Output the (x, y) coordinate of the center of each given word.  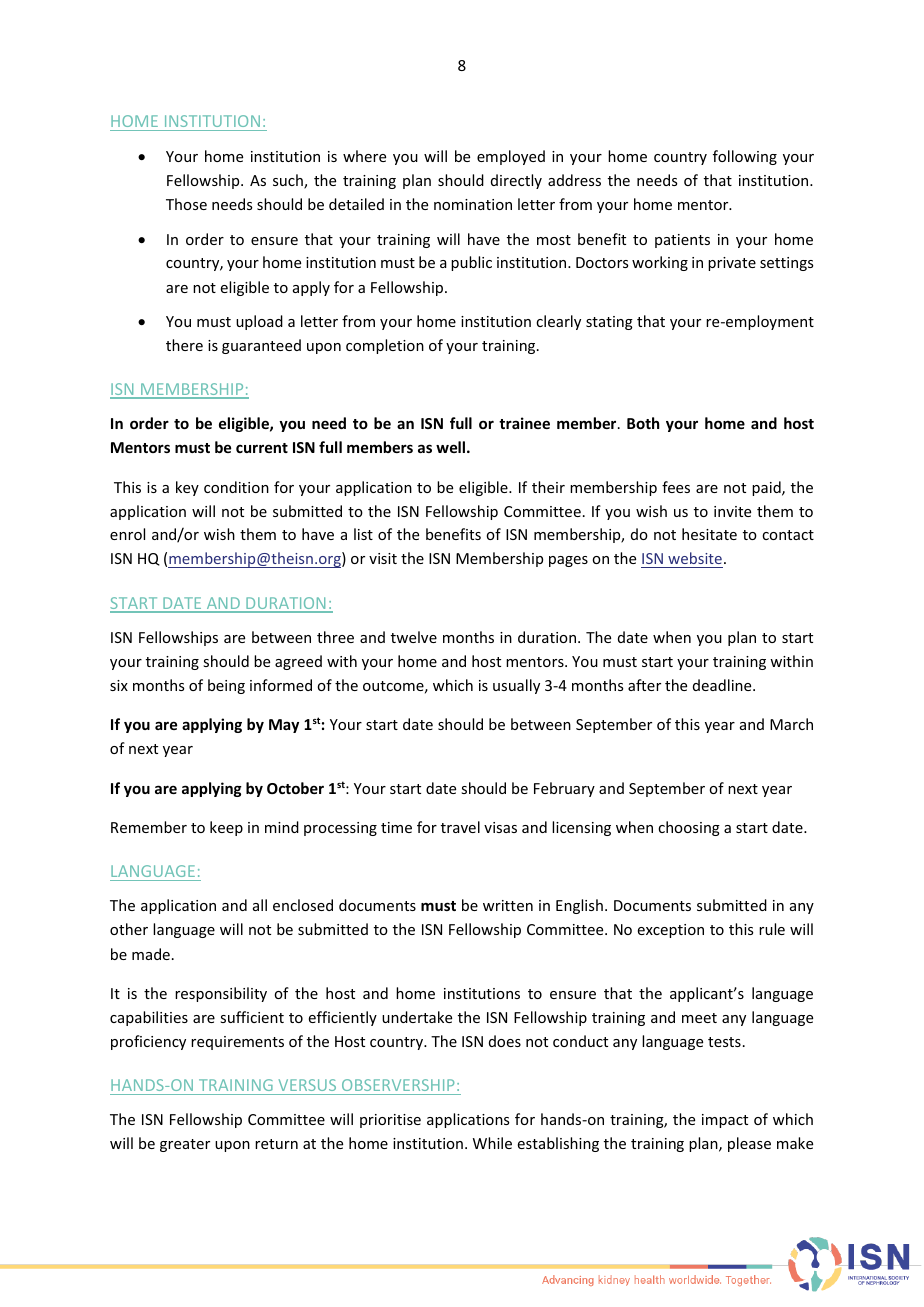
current (262, 448)
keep (226, 828)
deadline (723, 685)
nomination (473, 204)
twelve (414, 637)
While (492, 1143)
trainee (524, 423)
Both (643, 423)
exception (671, 931)
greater (185, 1145)
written (508, 905)
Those (186, 204)
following (745, 157)
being (226, 686)
